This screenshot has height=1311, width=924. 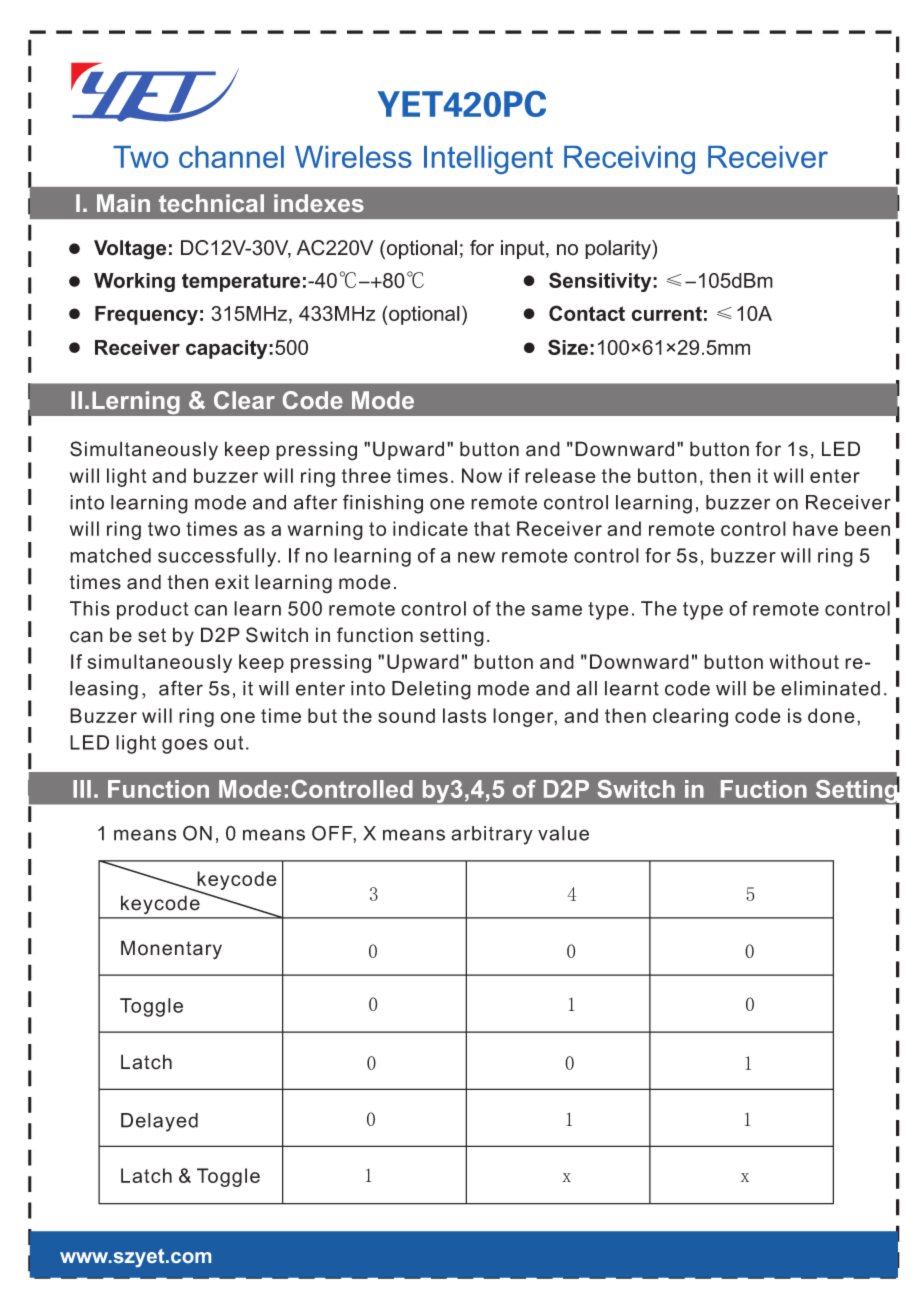 What do you see at coordinates (629, 160) in the screenshot?
I see `Receiving` at bounding box center [629, 160].
